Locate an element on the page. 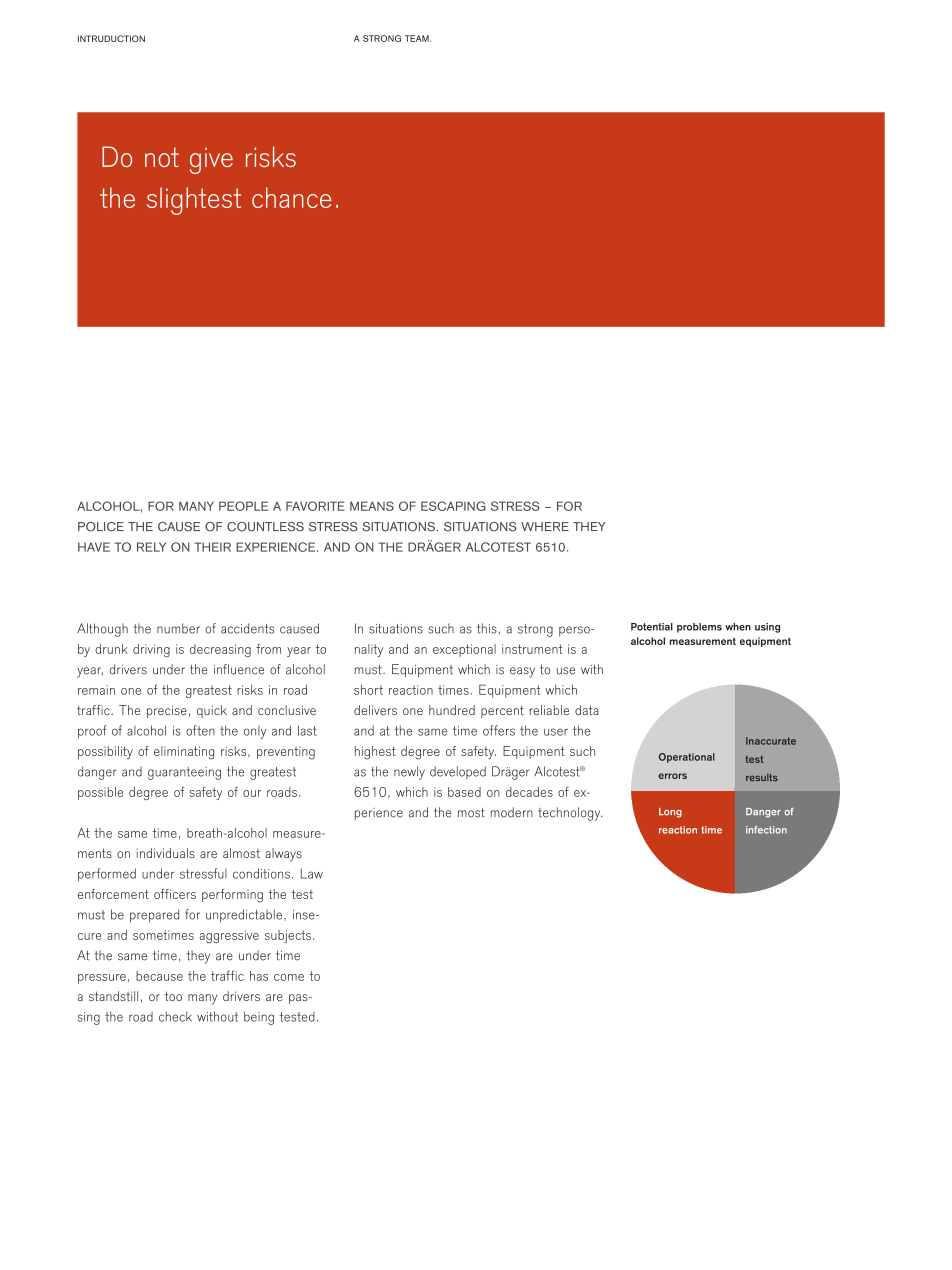 Image resolution: width=952 pixels, height=1270 pixels. problems is located at coordinates (699, 628).
